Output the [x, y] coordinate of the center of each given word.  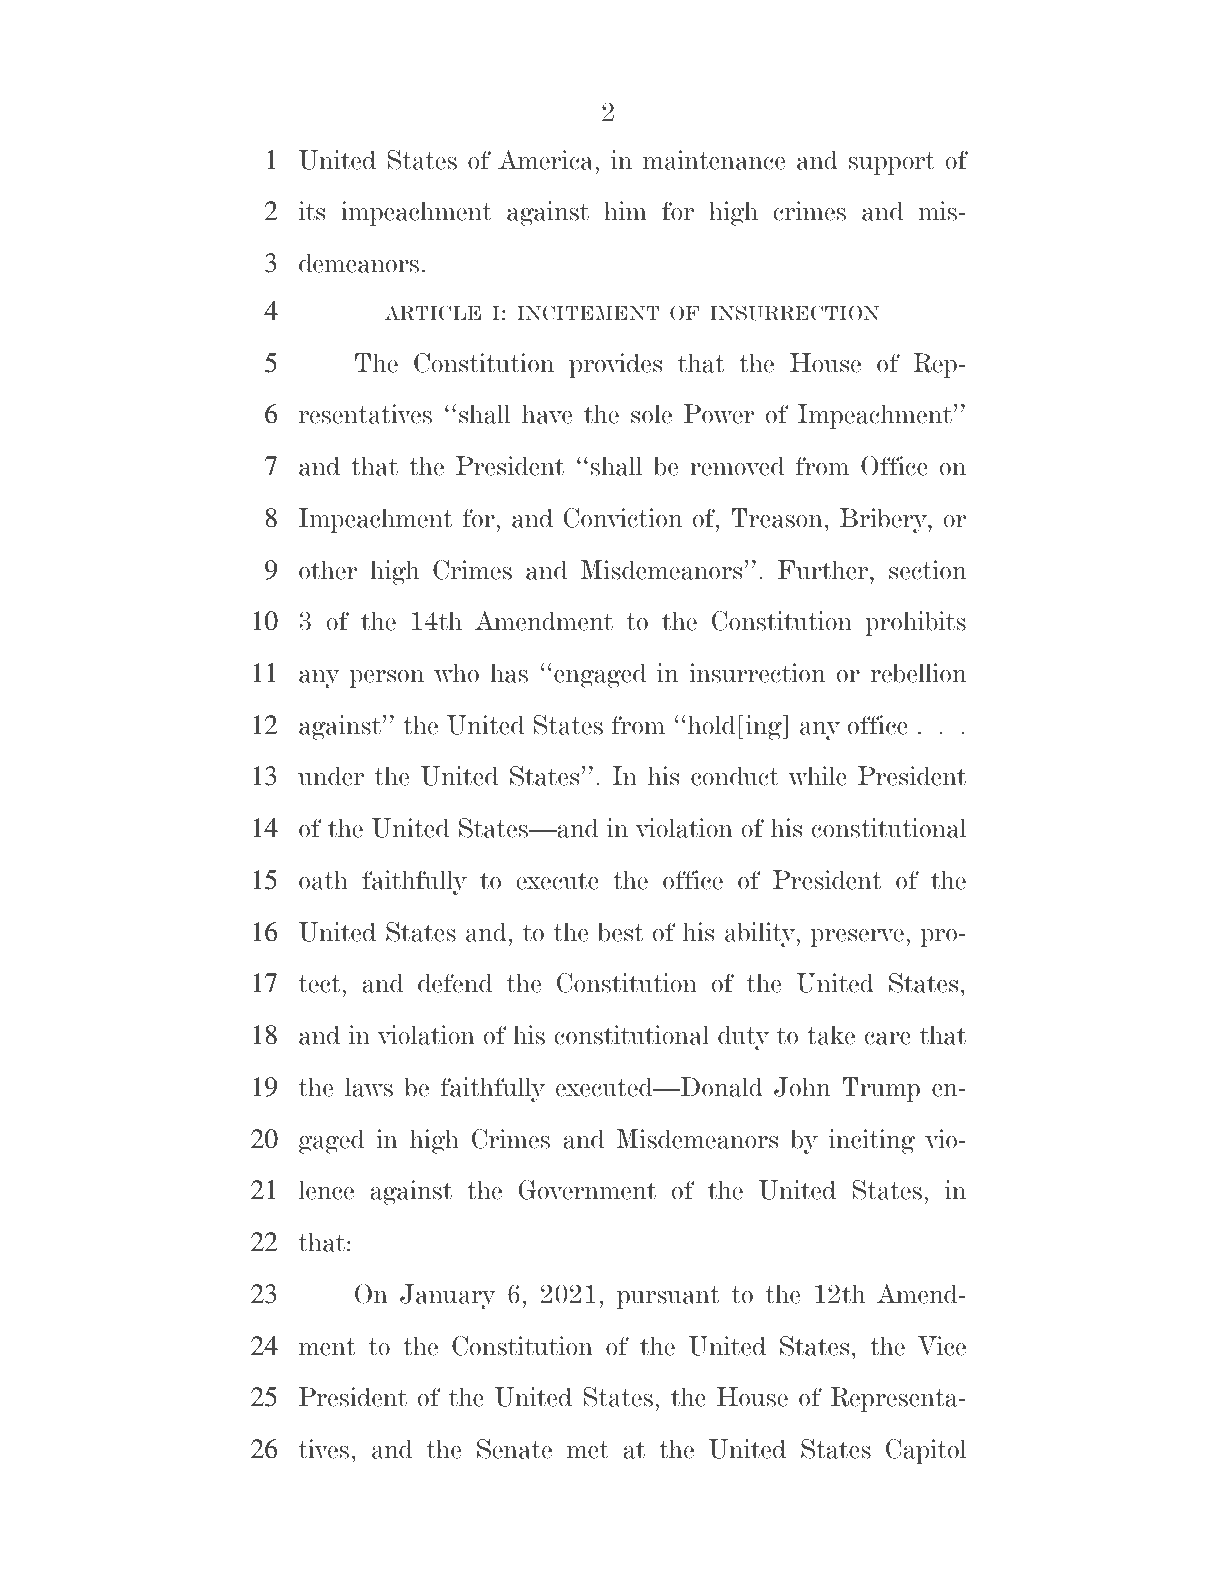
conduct [735, 776]
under [331, 776]
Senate [514, 1449]
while [817, 776]
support [892, 163]
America [547, 160]
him [625, 210]
